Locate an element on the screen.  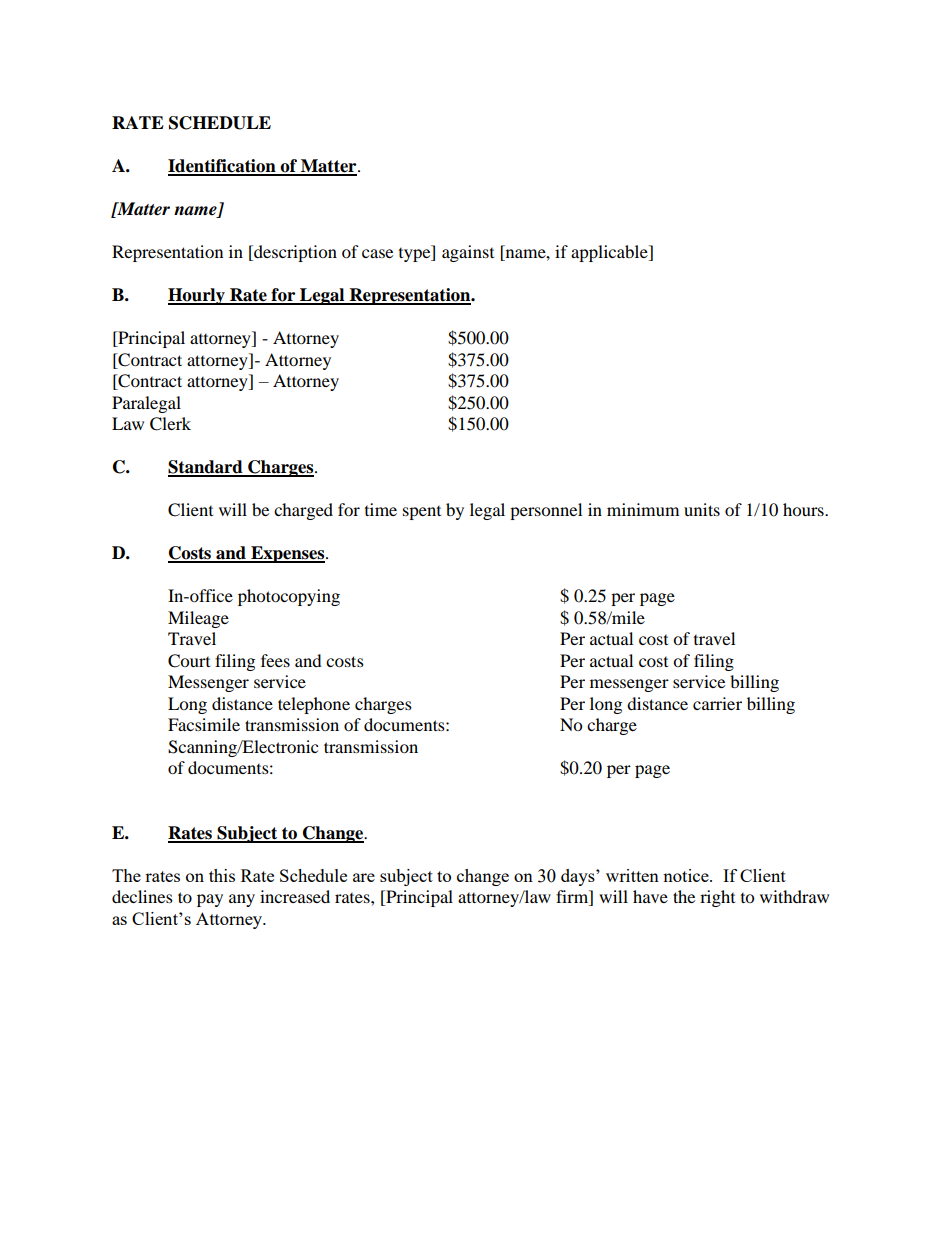
against is located at coordinates (468, 253).
